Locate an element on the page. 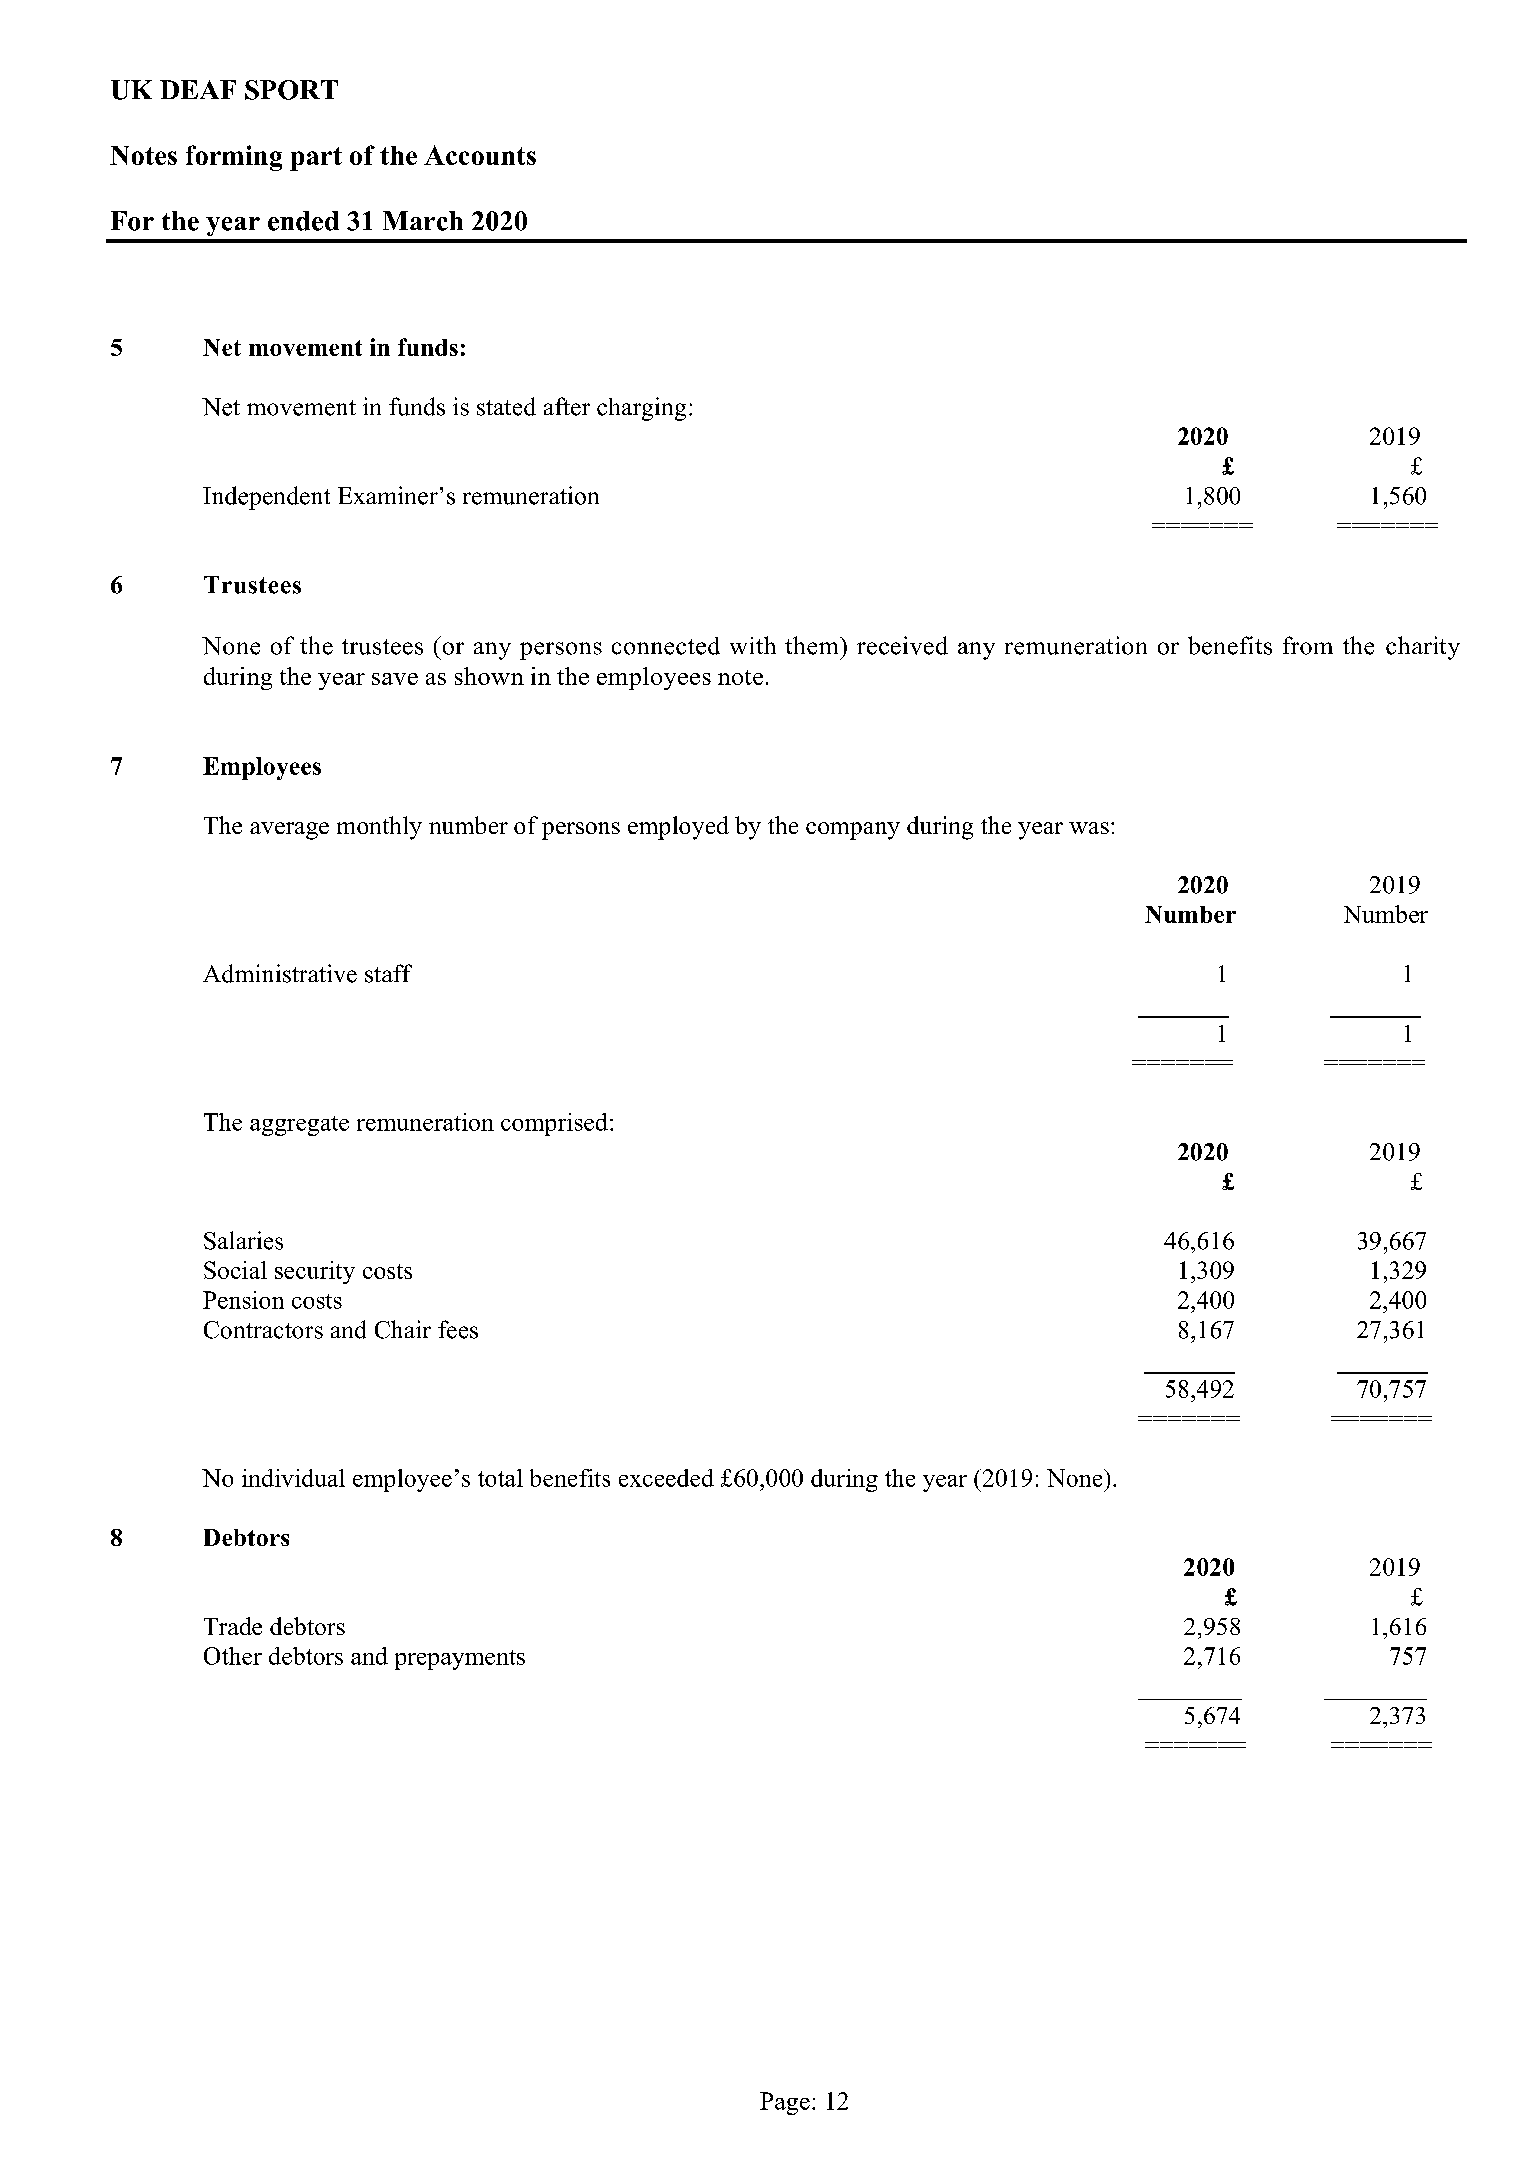 The image size is (1536, 2172). Accounts is located at coordinates (480, 155).
